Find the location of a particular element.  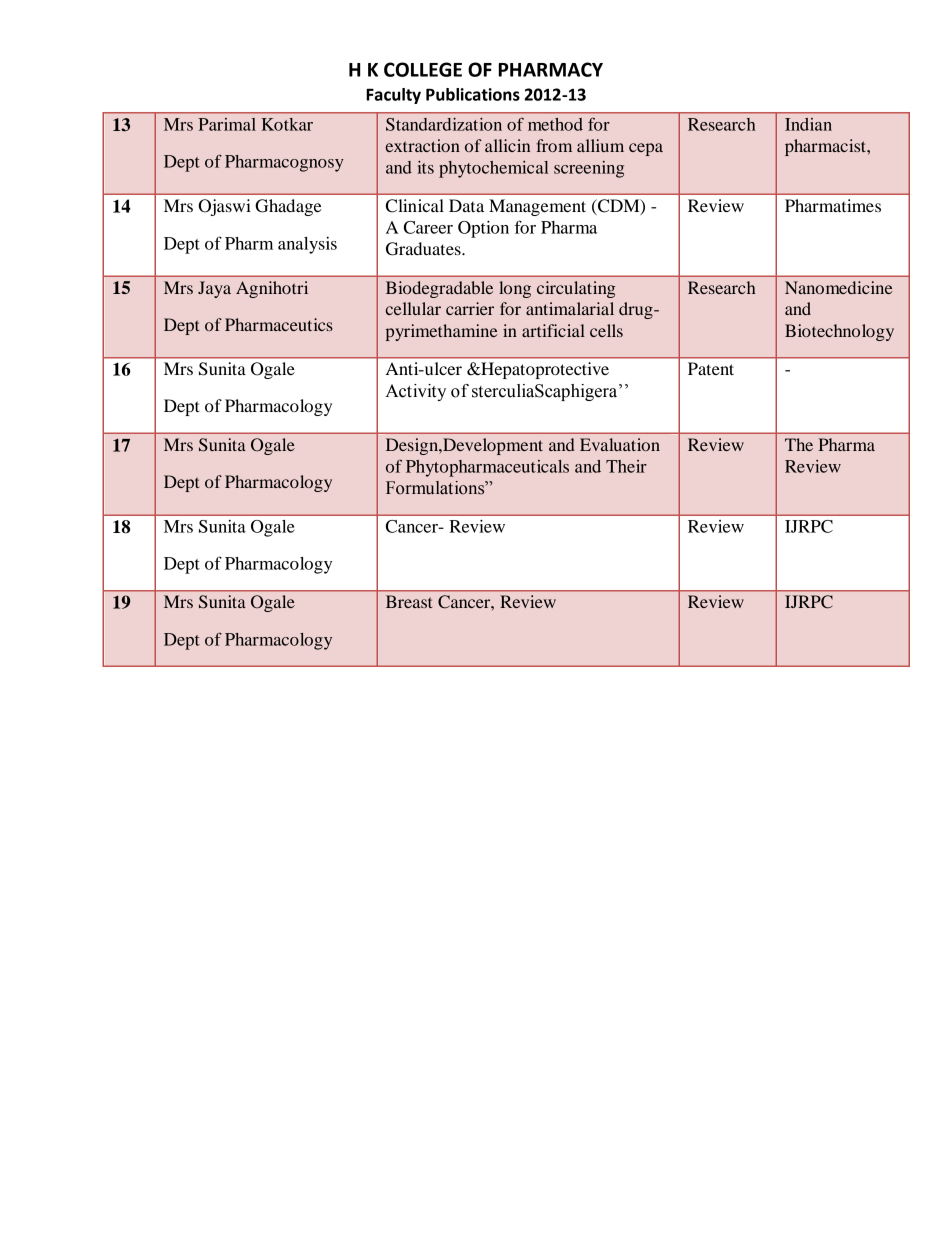

Indian is located at coordinates (808, 124).
